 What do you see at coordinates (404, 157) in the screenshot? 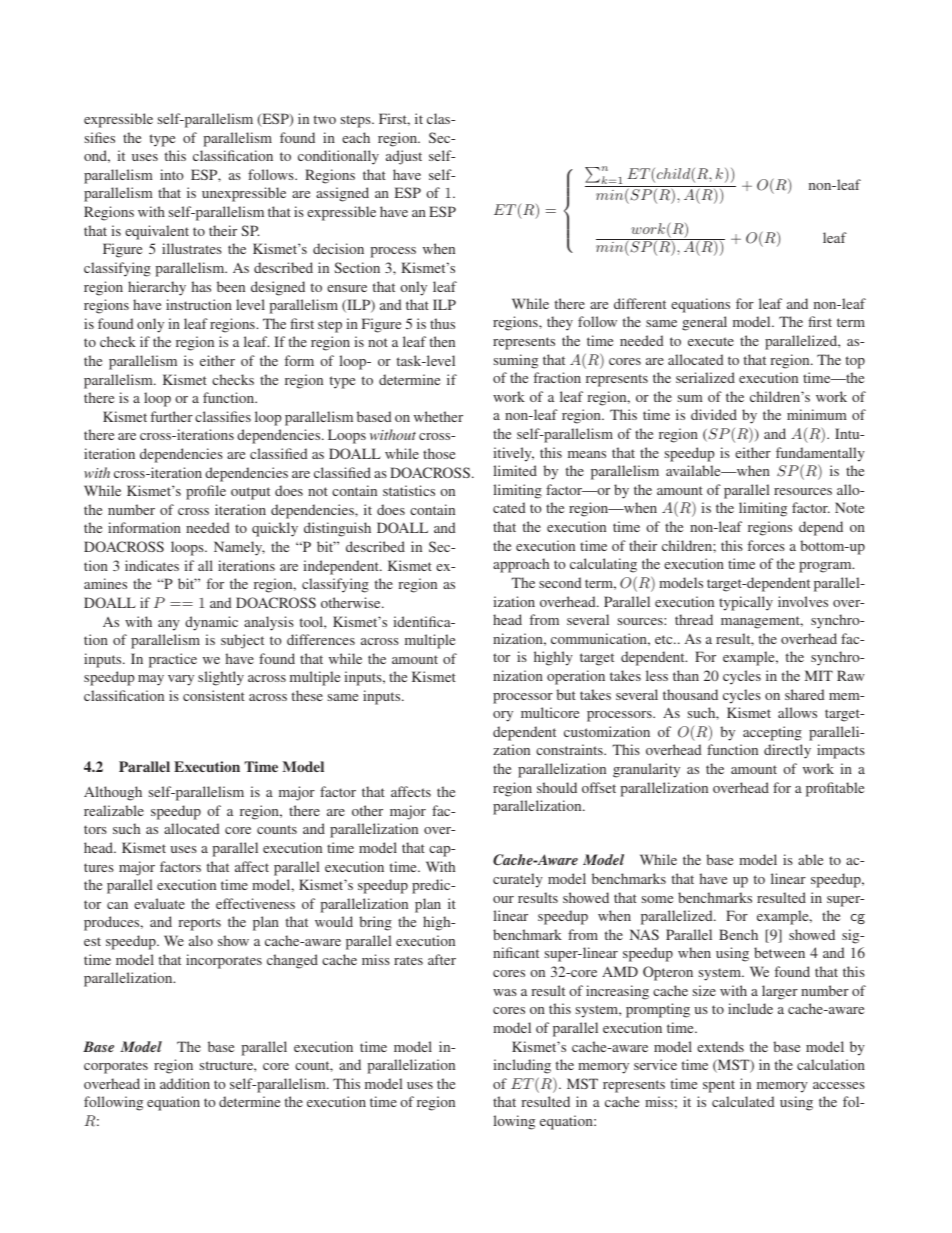
I see `adjust` at bounding box center [404, 157].
